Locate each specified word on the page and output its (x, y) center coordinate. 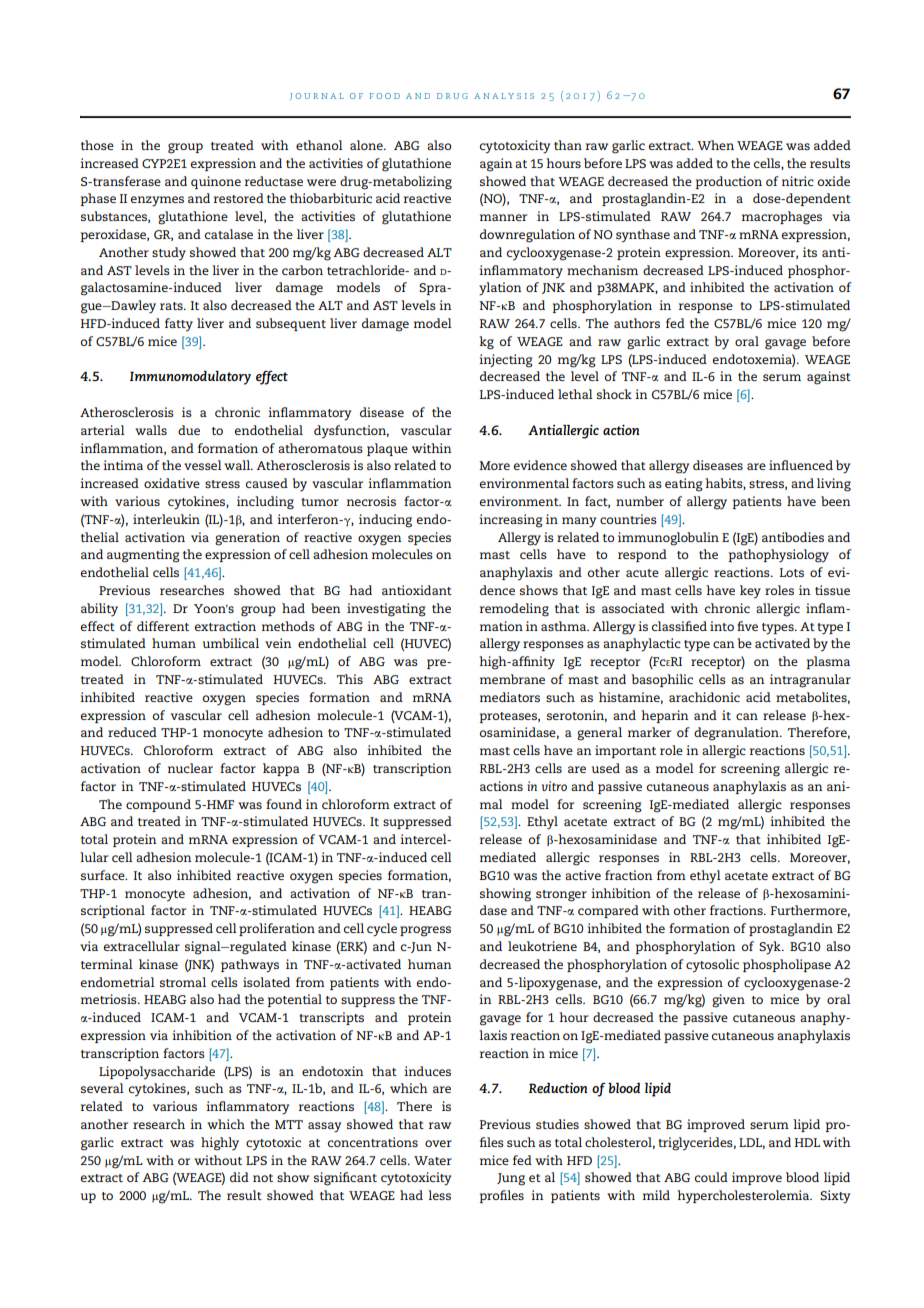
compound (158, 805)
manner (503, 217)
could (711, 1177)
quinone (216, 182)
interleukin (166, 519)
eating (684, 485)
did (239, 1177)
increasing (511, 521)
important (625, 751)
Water (433, 1160)
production (729, 182)
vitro (554, 786)
